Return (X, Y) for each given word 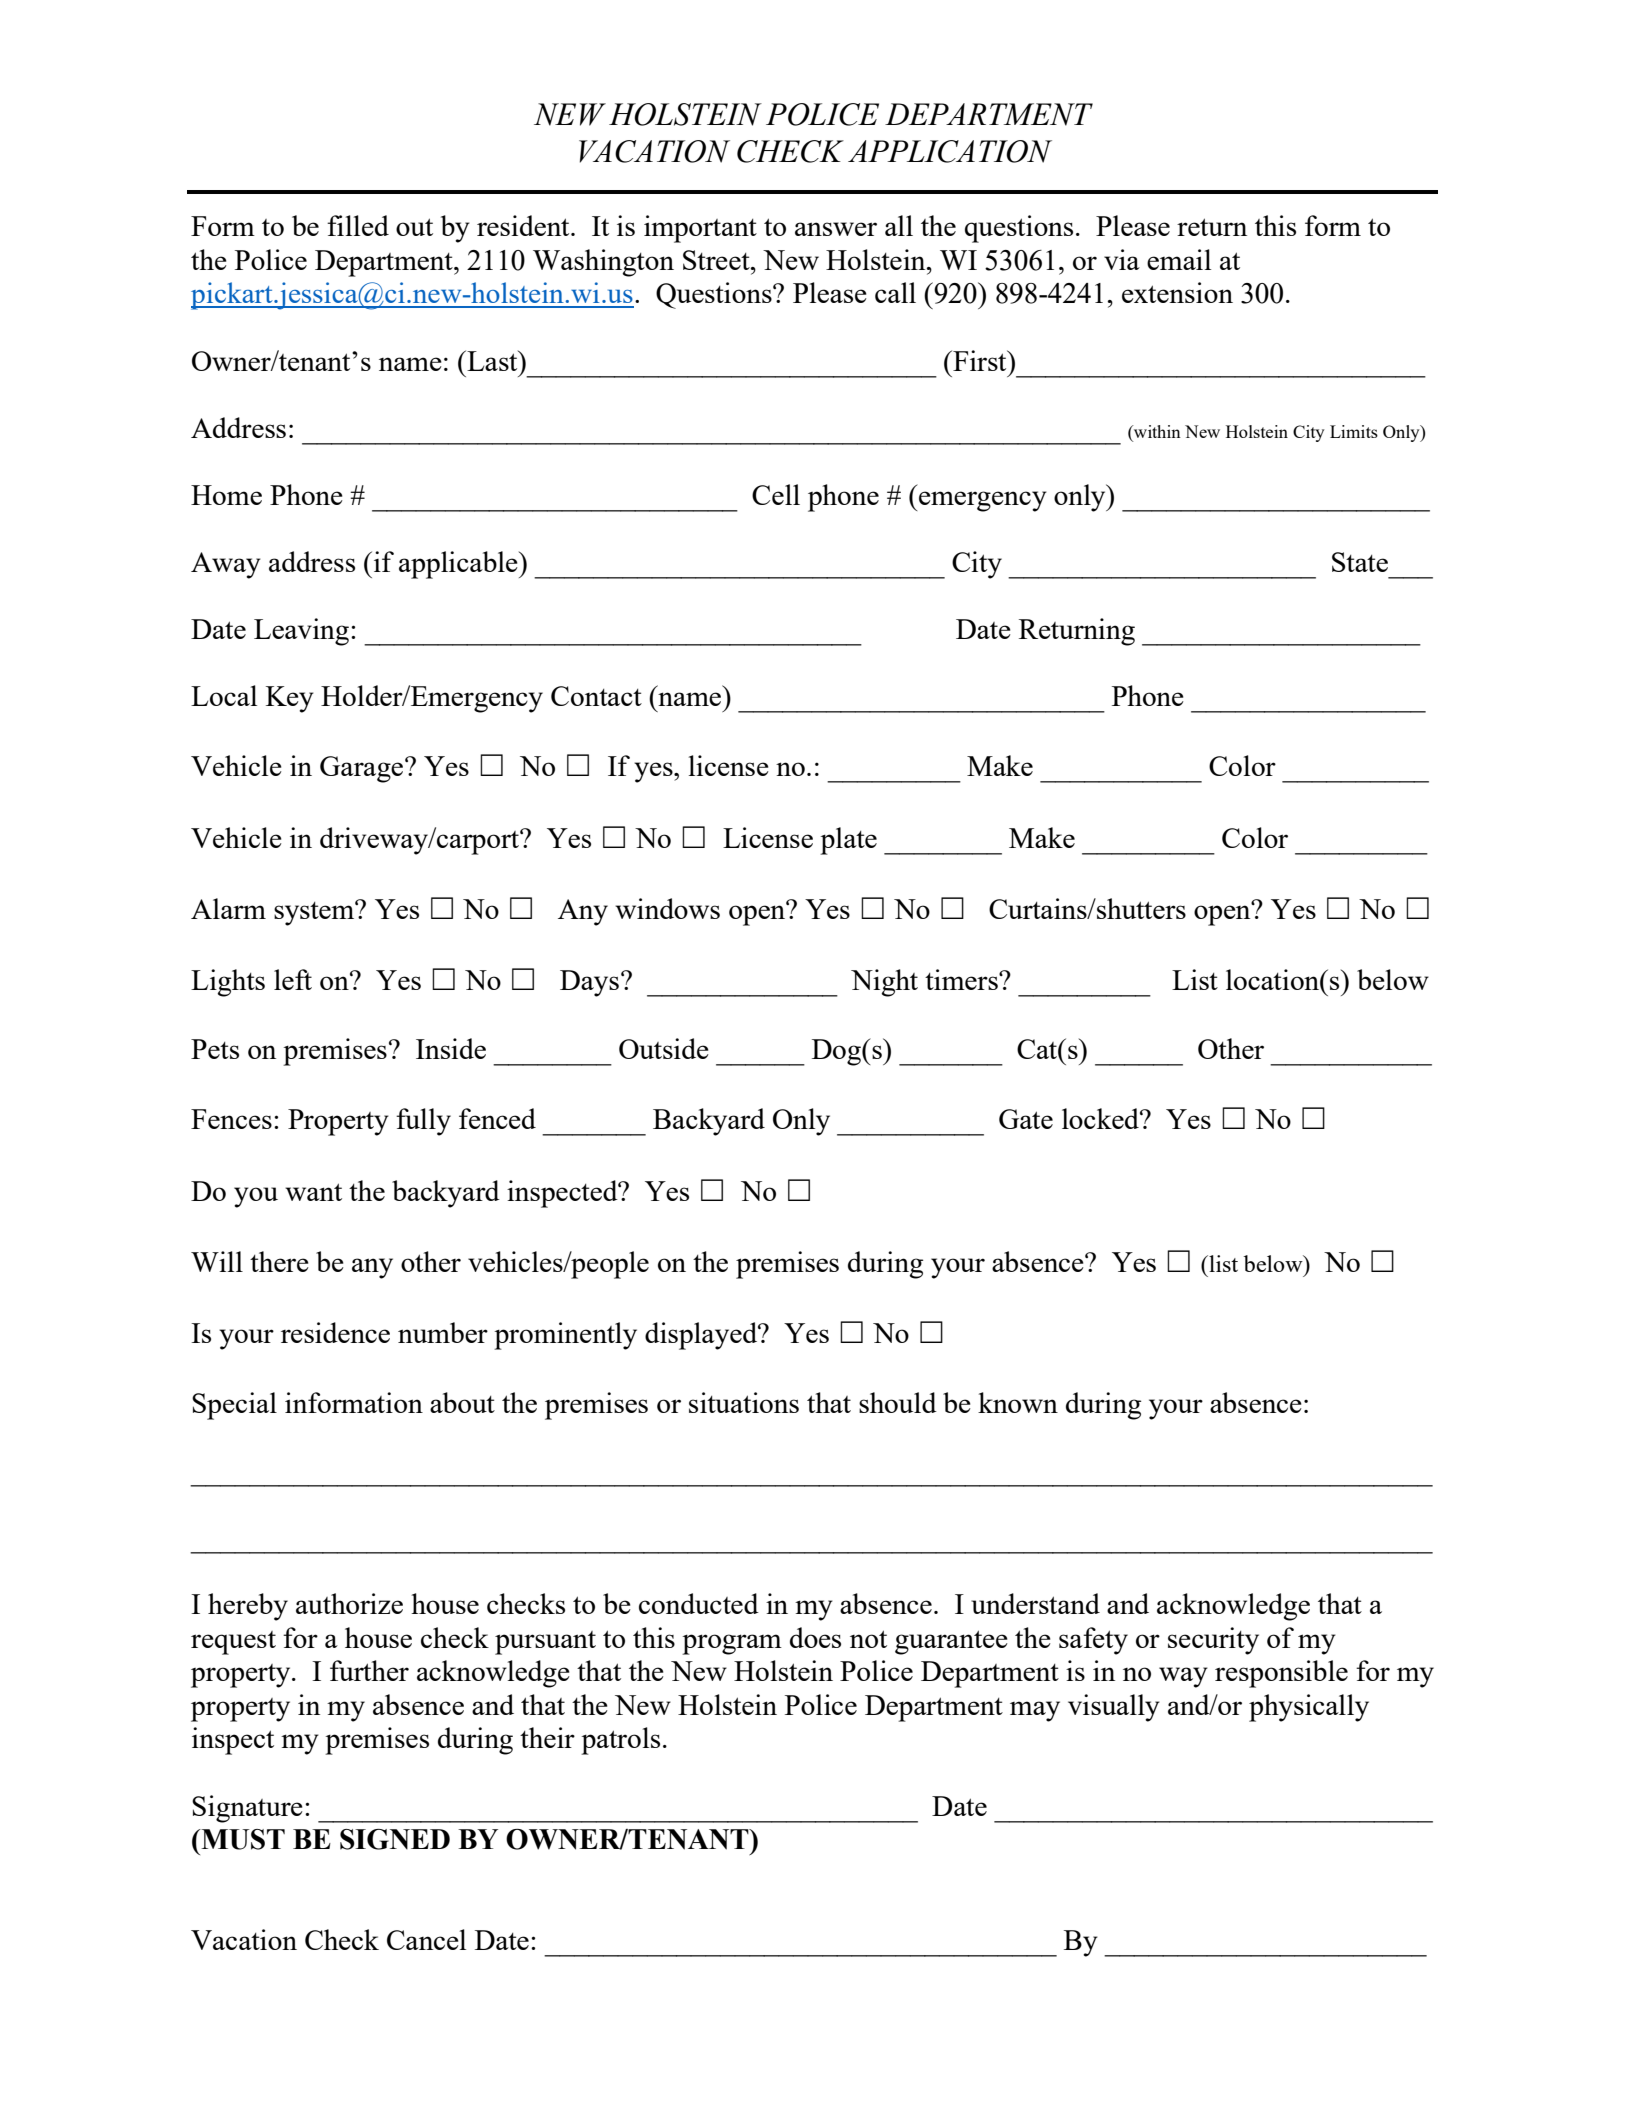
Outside (664, 1048)
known (1018, 1402)
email (1179, 259)
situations (744, 1402)
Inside (451, 1048)
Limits (1354, 431)
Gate (1026, 1119)
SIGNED (395, 1839)
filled (358, 225)
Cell (776, 494)
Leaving (301, 632)
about (462, 1402)
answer (836, 229)
